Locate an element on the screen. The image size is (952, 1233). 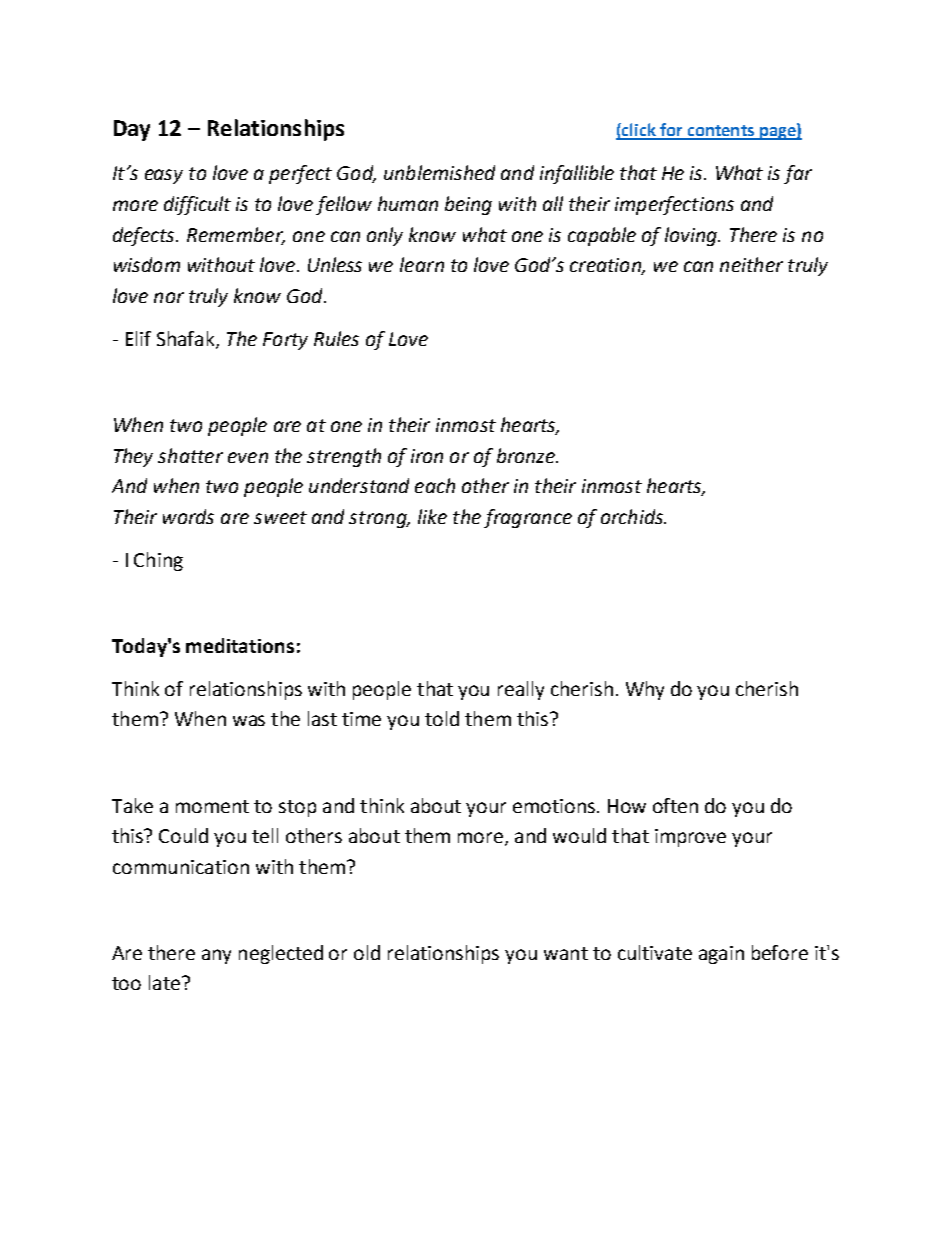
any is located at coordinates (216, 956).
